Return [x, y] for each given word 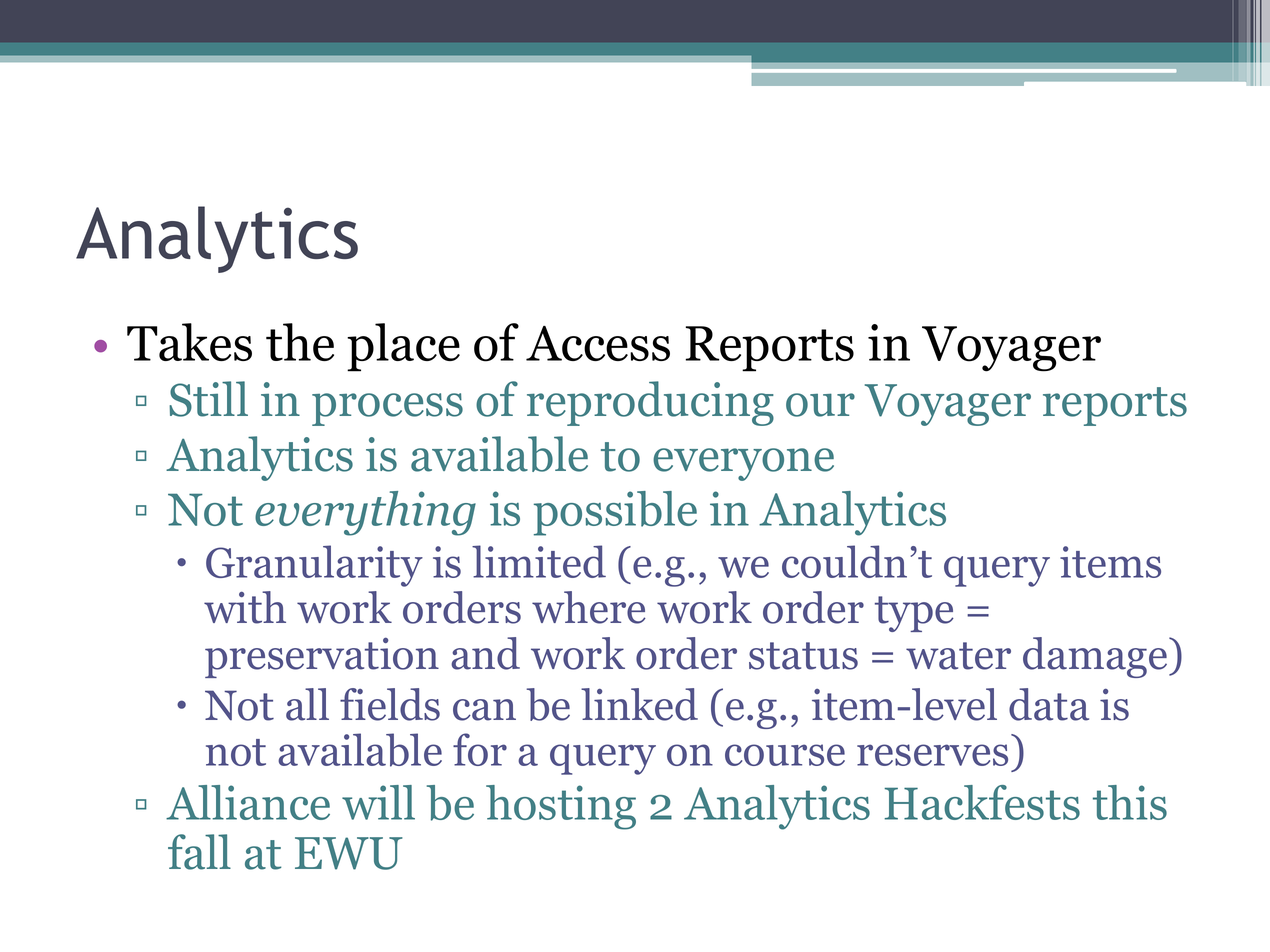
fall [199, 852]
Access [598, 343]
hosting [561, 807]
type [914, 614]
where [589, 607]
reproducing [650, 403]
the [300, 342]
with [245, 607]
